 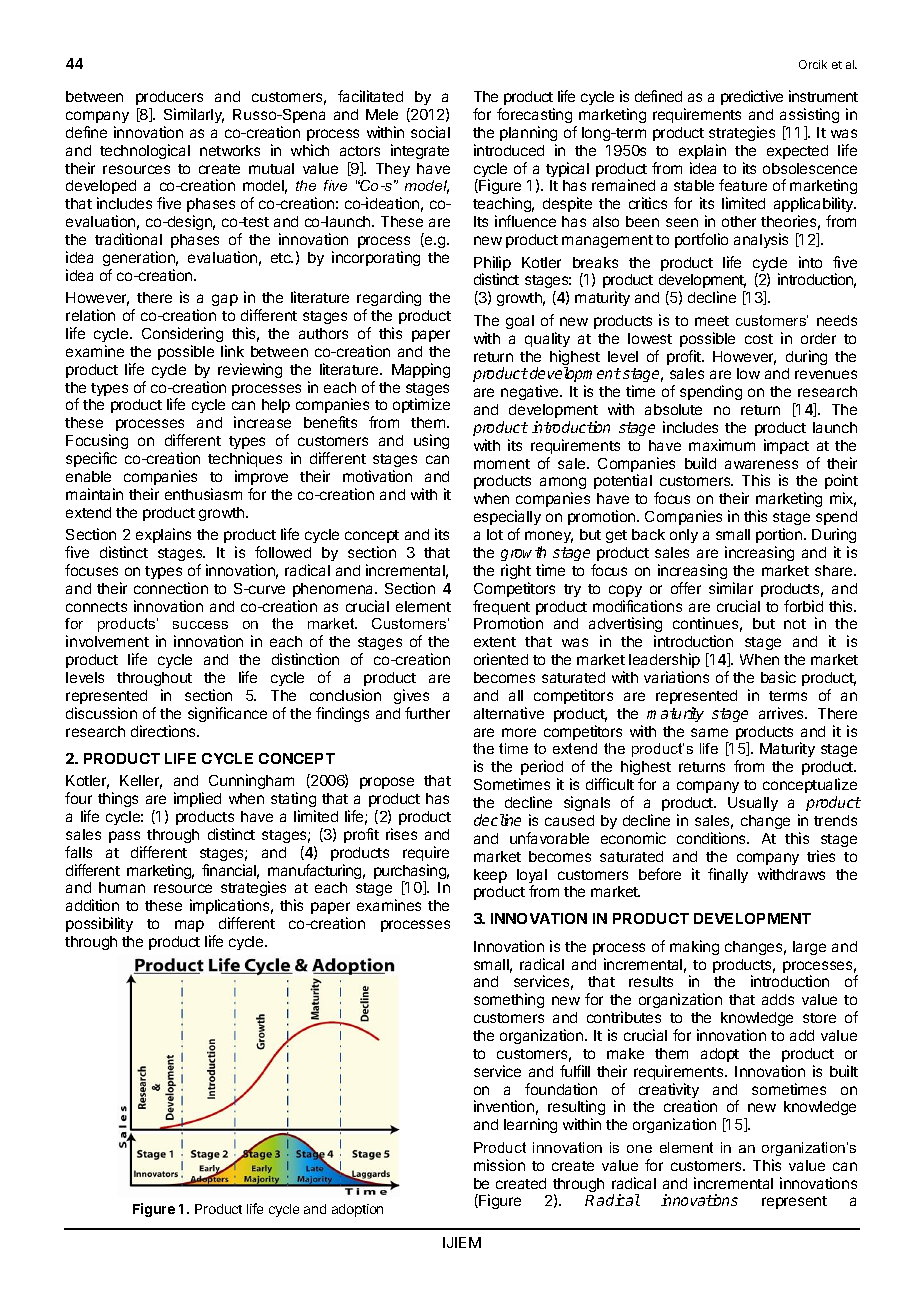 I want to click on Usually, so click(x=753, y=804).
